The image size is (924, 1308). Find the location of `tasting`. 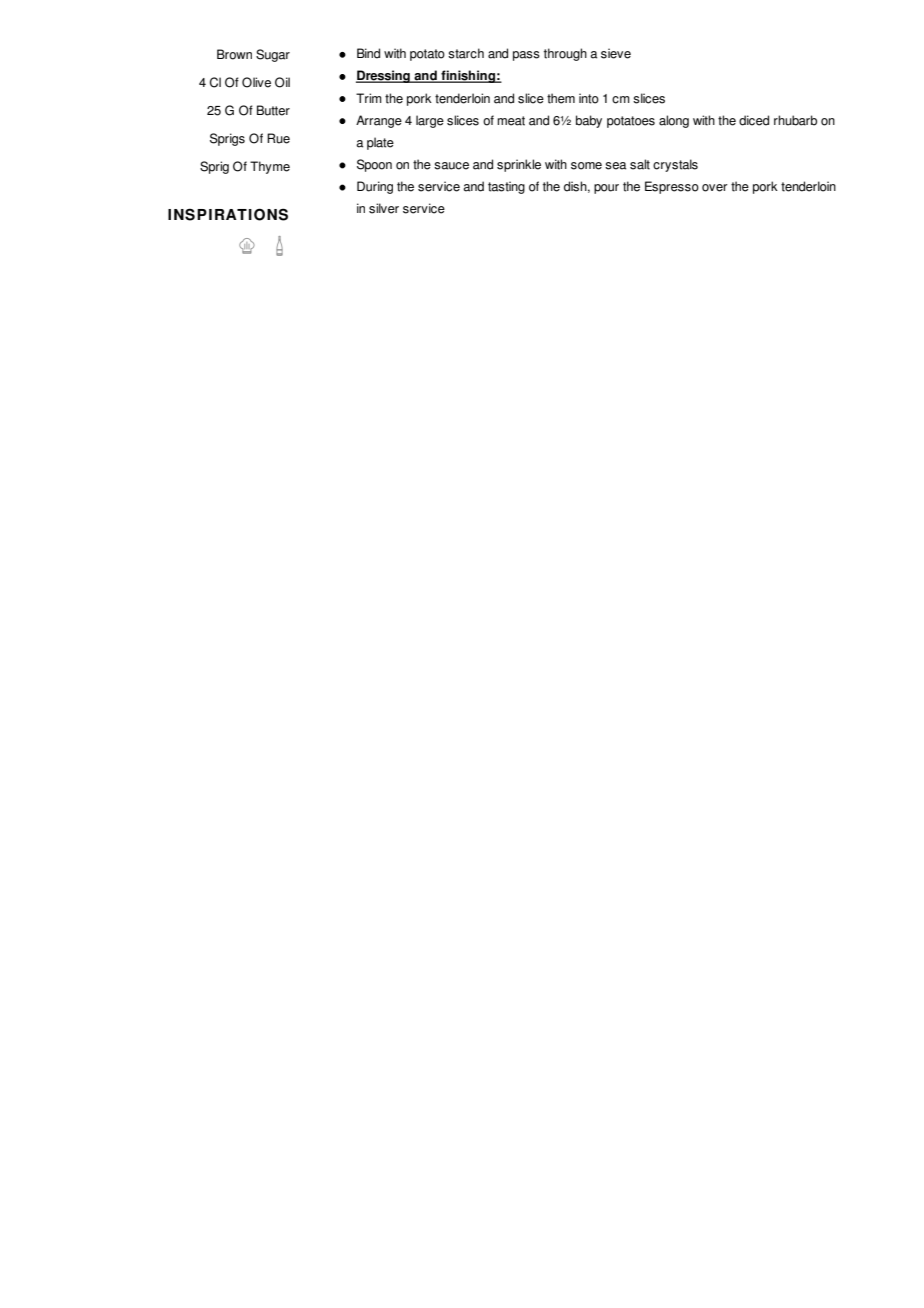

tasting is located at coordinates (506, 187).
